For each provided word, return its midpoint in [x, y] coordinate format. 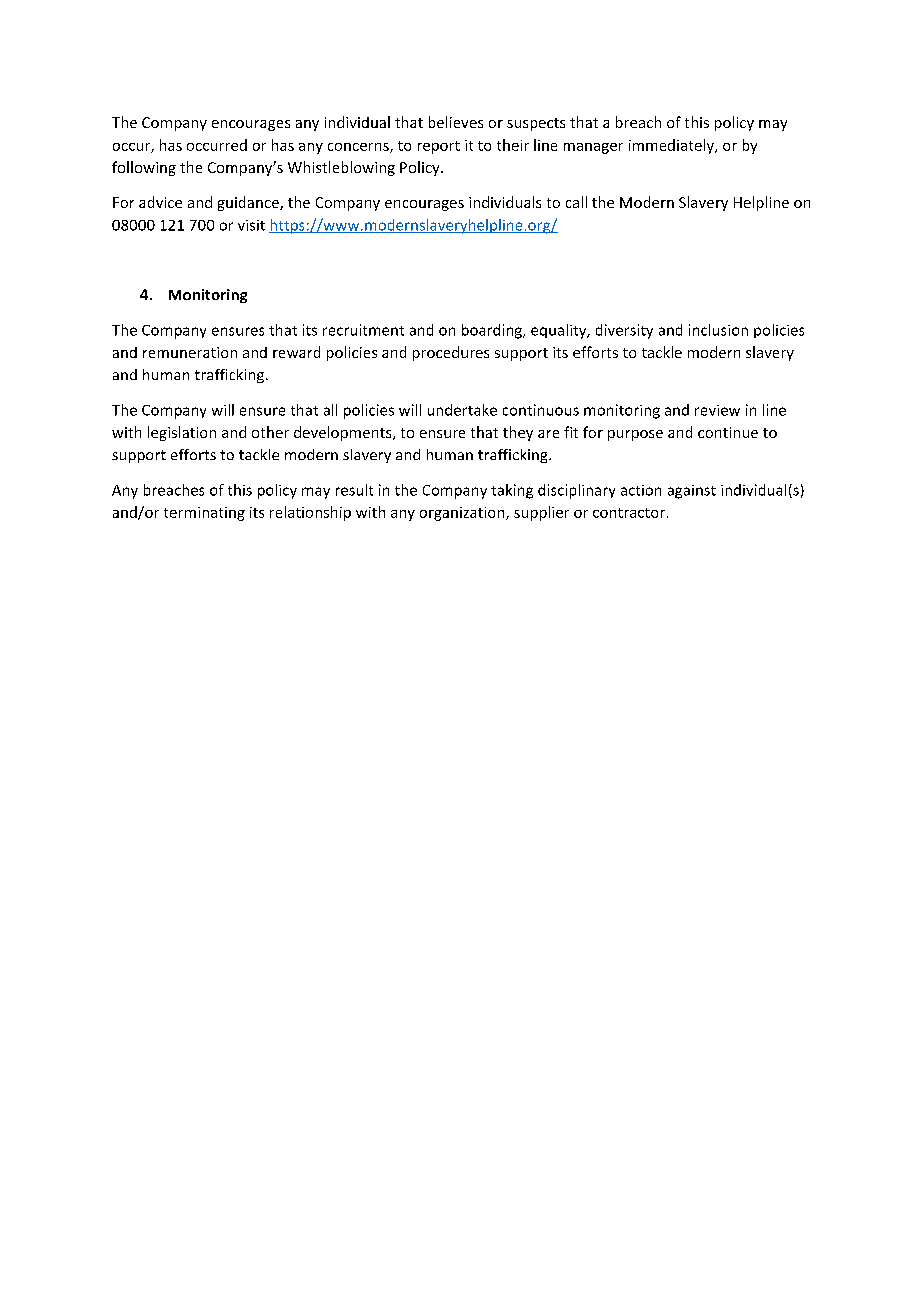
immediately [672, 146]
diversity [624, 331]
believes [456, 122]
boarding [493, 331]
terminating [204, 514]
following [144, 168]
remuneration [190, 352]
